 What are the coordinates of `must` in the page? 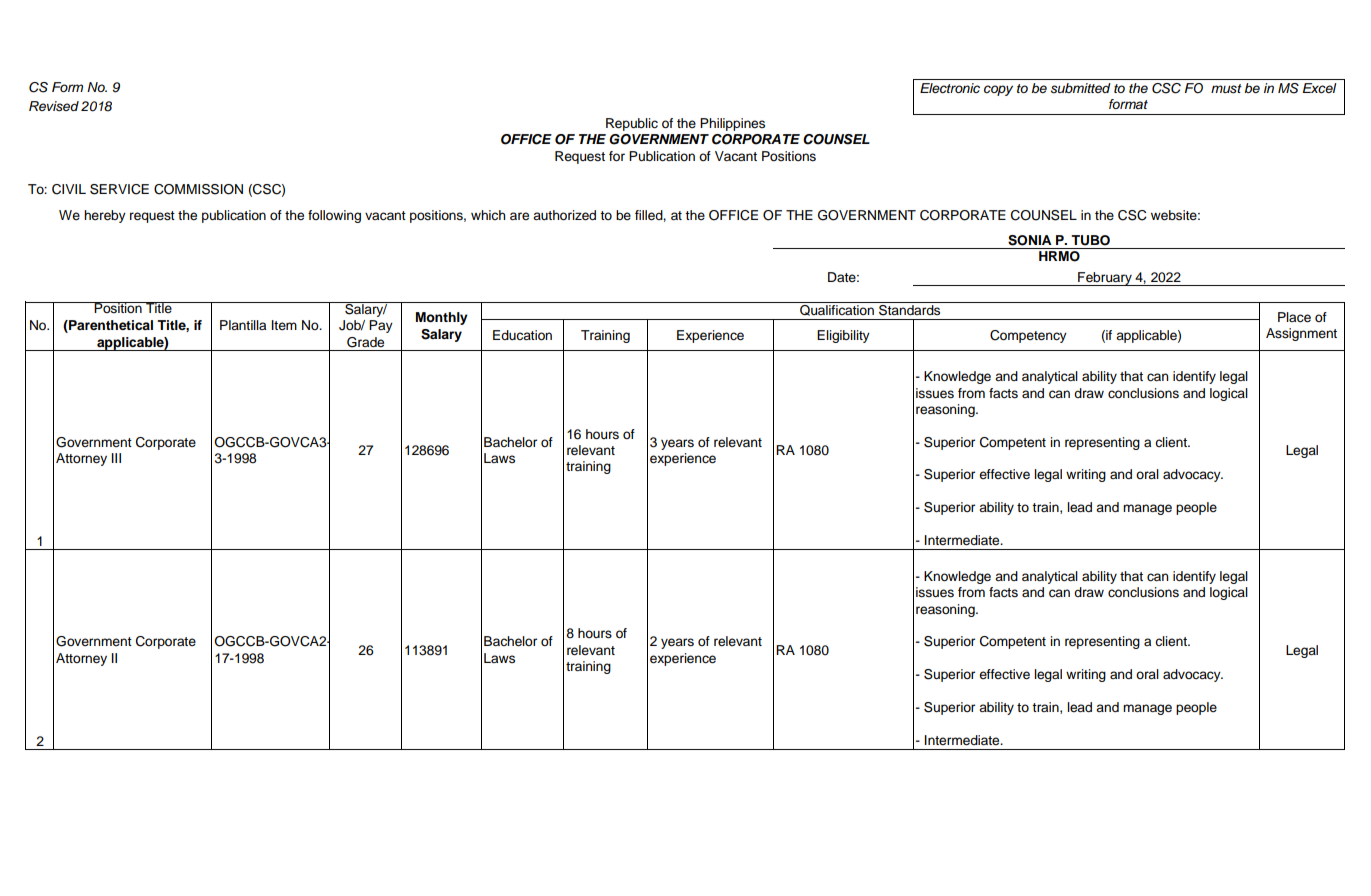 It's located at (1226, 89).
